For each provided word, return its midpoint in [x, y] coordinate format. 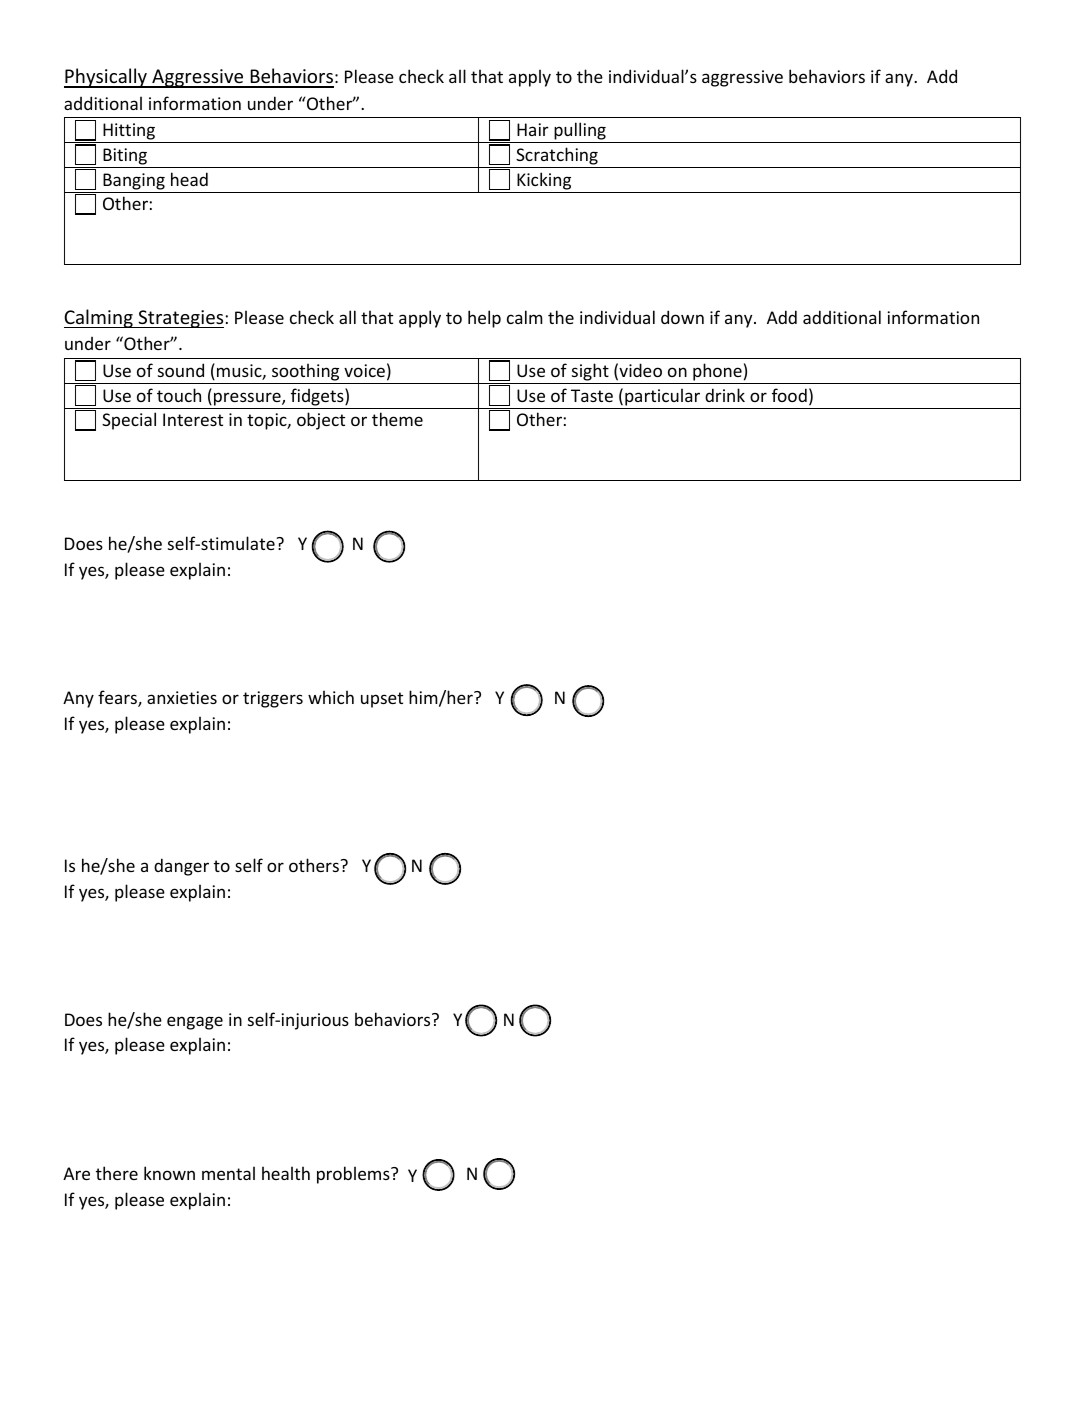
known [169, 1173]
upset [382, 700]
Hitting [129, 133]
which [331, 697]
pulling [580, 132]
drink [725, 395]
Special [129, 421]
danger [181, 867]
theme [397, 419]
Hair [533, 129]
